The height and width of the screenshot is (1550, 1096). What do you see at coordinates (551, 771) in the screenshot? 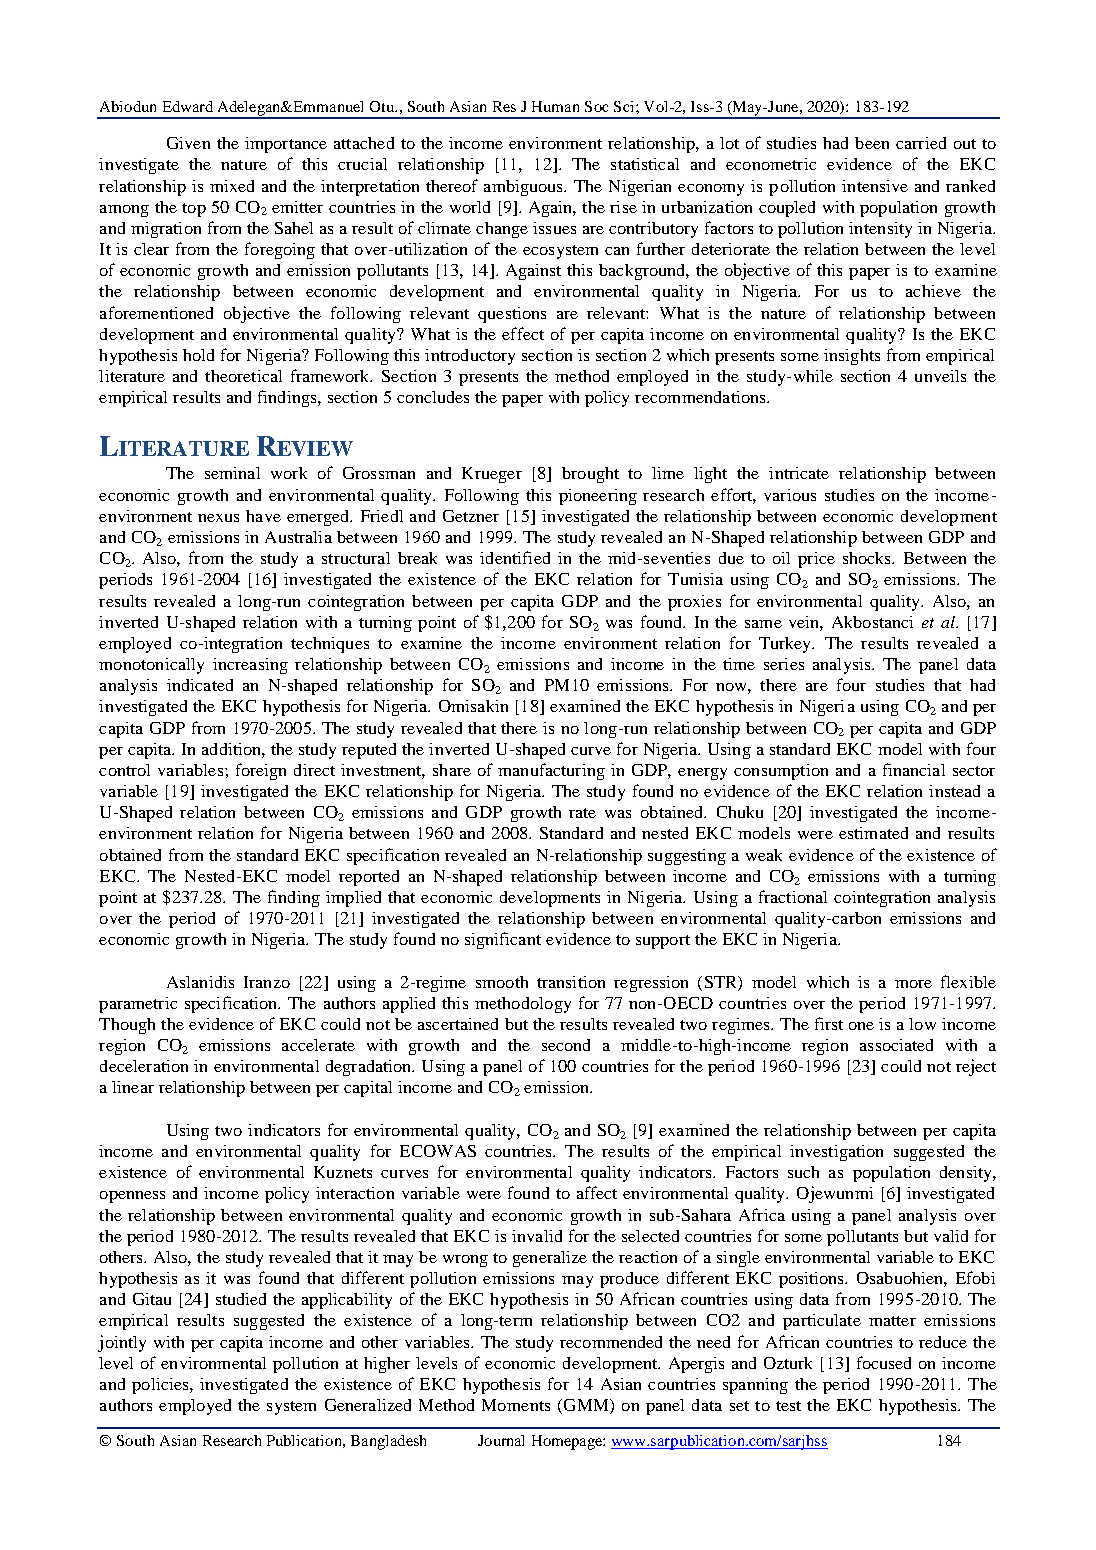
I see `manufacturing` at bounding box center [551, 771].
